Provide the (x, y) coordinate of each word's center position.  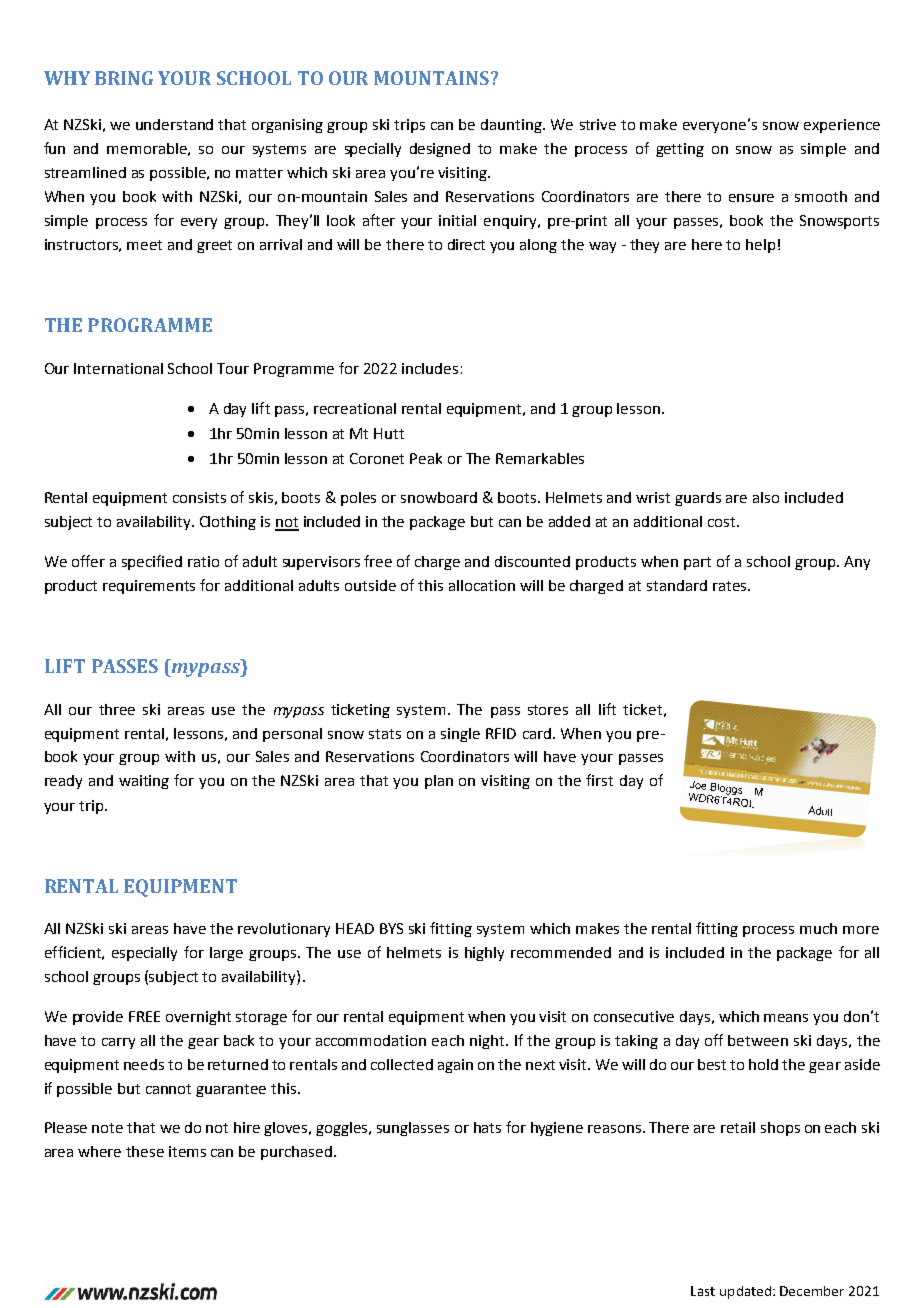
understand (174, 124)
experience (842, 126)
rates (731, 586)
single (460, 735)
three (117, 709)
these (145, 1151)
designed (440, 150)
